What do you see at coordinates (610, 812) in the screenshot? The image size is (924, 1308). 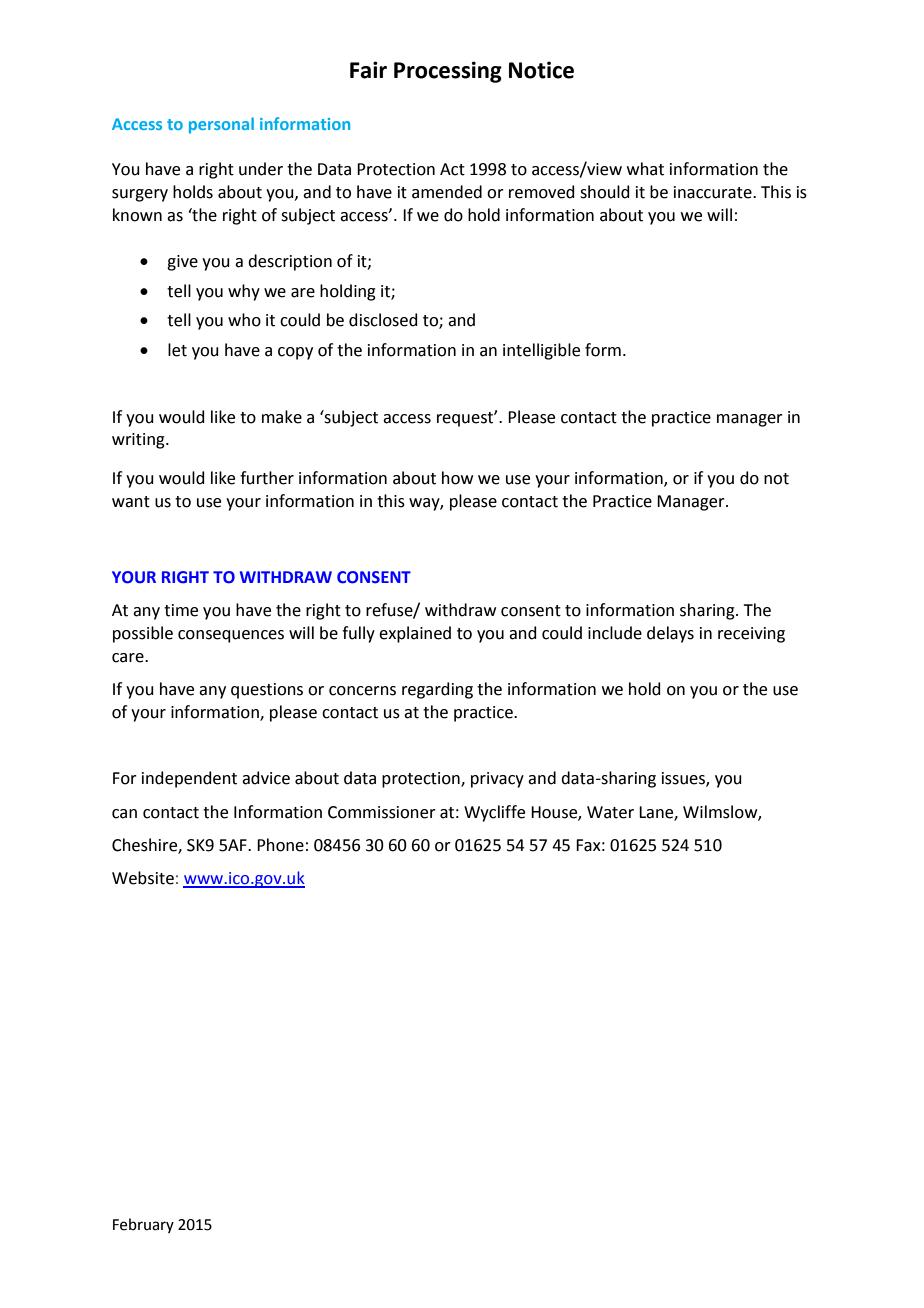 I see `Water` at bounding box center [610, 812].
